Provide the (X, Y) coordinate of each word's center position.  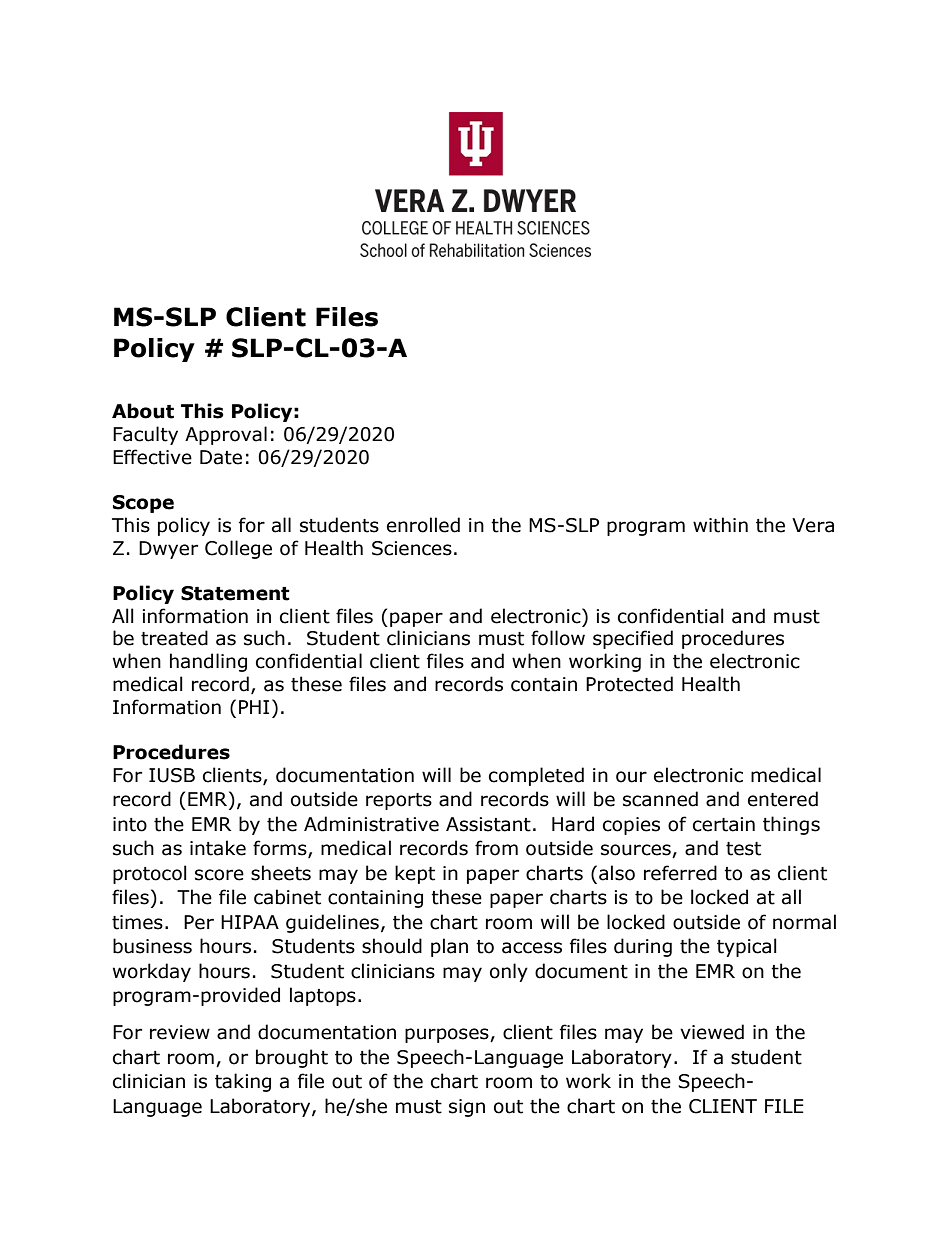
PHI (254, 707)
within (720, 525)
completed (536, 776)
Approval (226, 435)
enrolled (423, 525)
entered (783, 799)
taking (243, 1082)
